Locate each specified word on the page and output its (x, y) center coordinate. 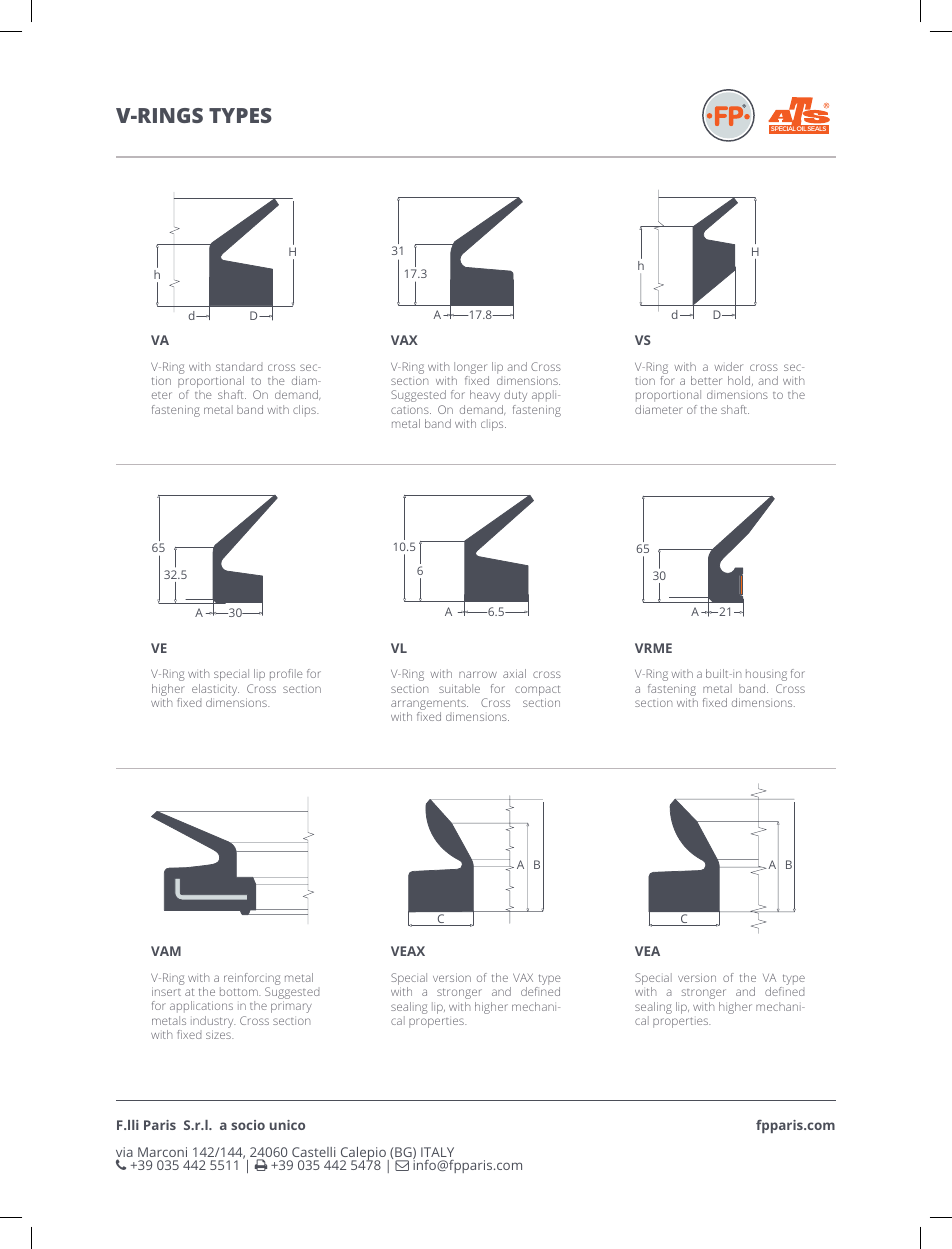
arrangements (429, 706)
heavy (485, 396)
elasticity (215, 691)
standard (239, 367)
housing (766, 675)
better (706, 380)
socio (248, 1125)
